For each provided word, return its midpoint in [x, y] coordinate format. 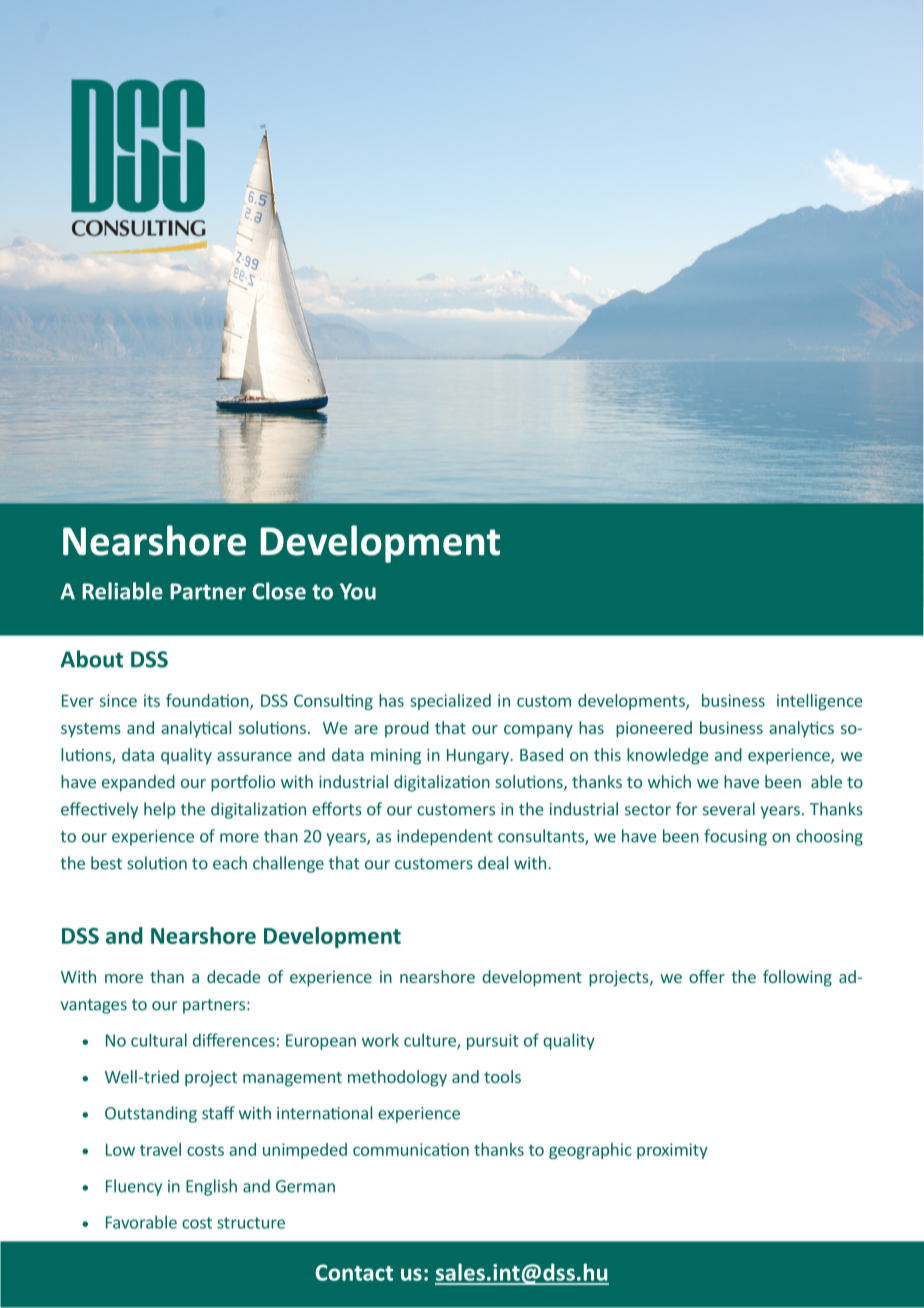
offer [707, 976]
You [358, 591]
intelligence [820, 702]
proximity [672, 1151]
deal [493, 863]
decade [233, 976]
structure [251, 1223]
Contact [354, 1272]
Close [279, 591]
